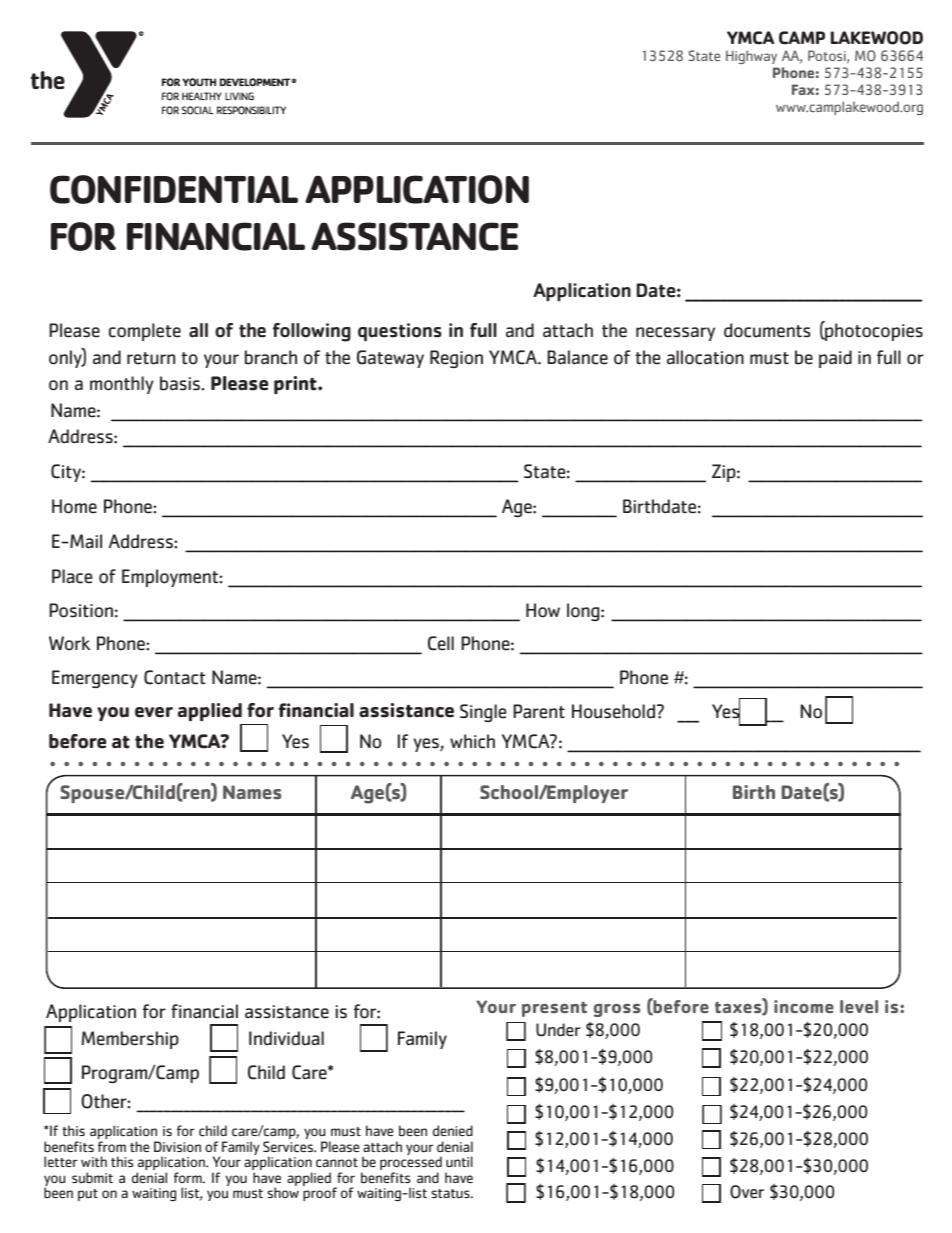 This document has width=952, height=1233. I want to click on income, so click(804, 1006).
